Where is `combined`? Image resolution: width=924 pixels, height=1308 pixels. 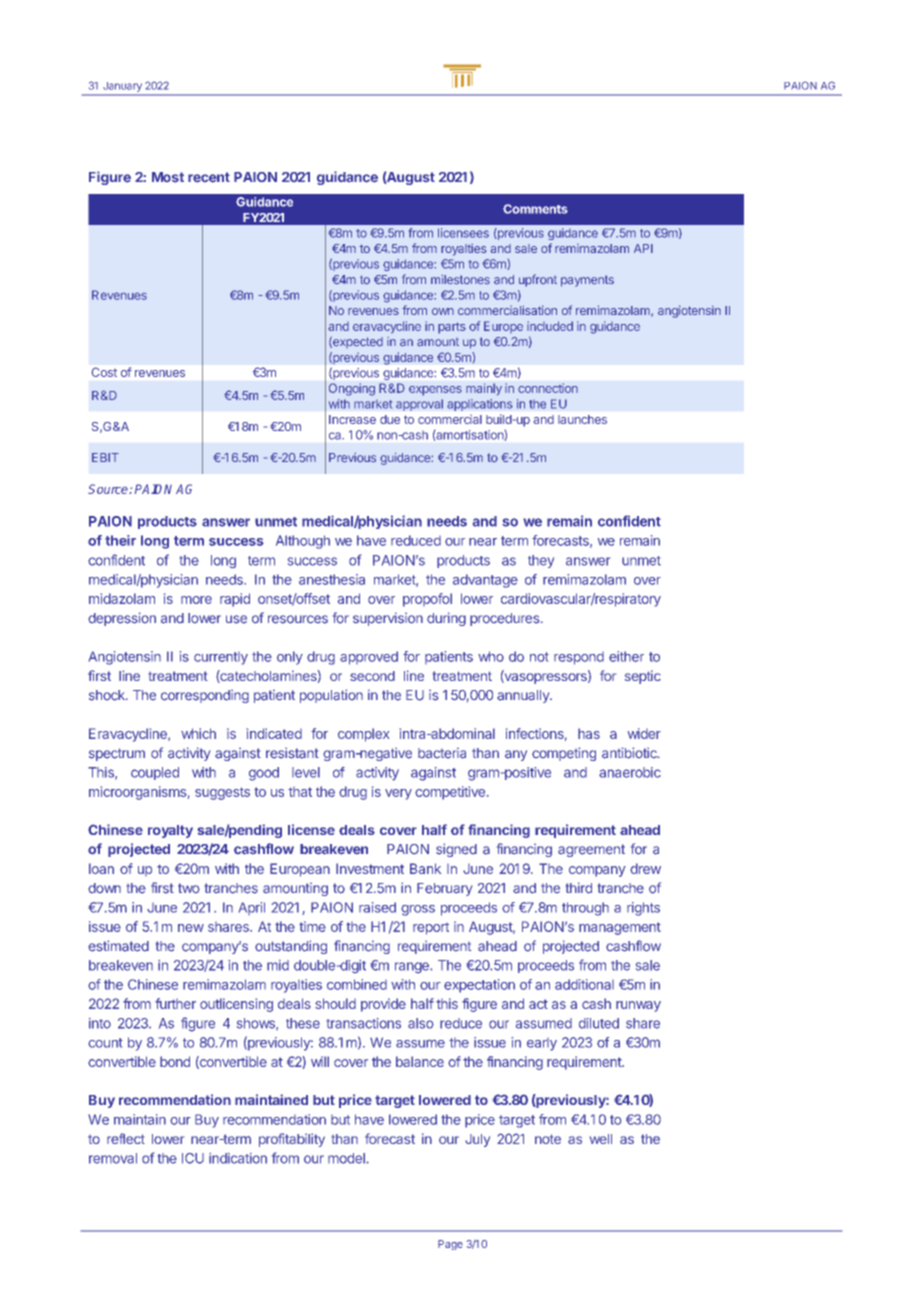 combined is located at coordinates (357, 984).
